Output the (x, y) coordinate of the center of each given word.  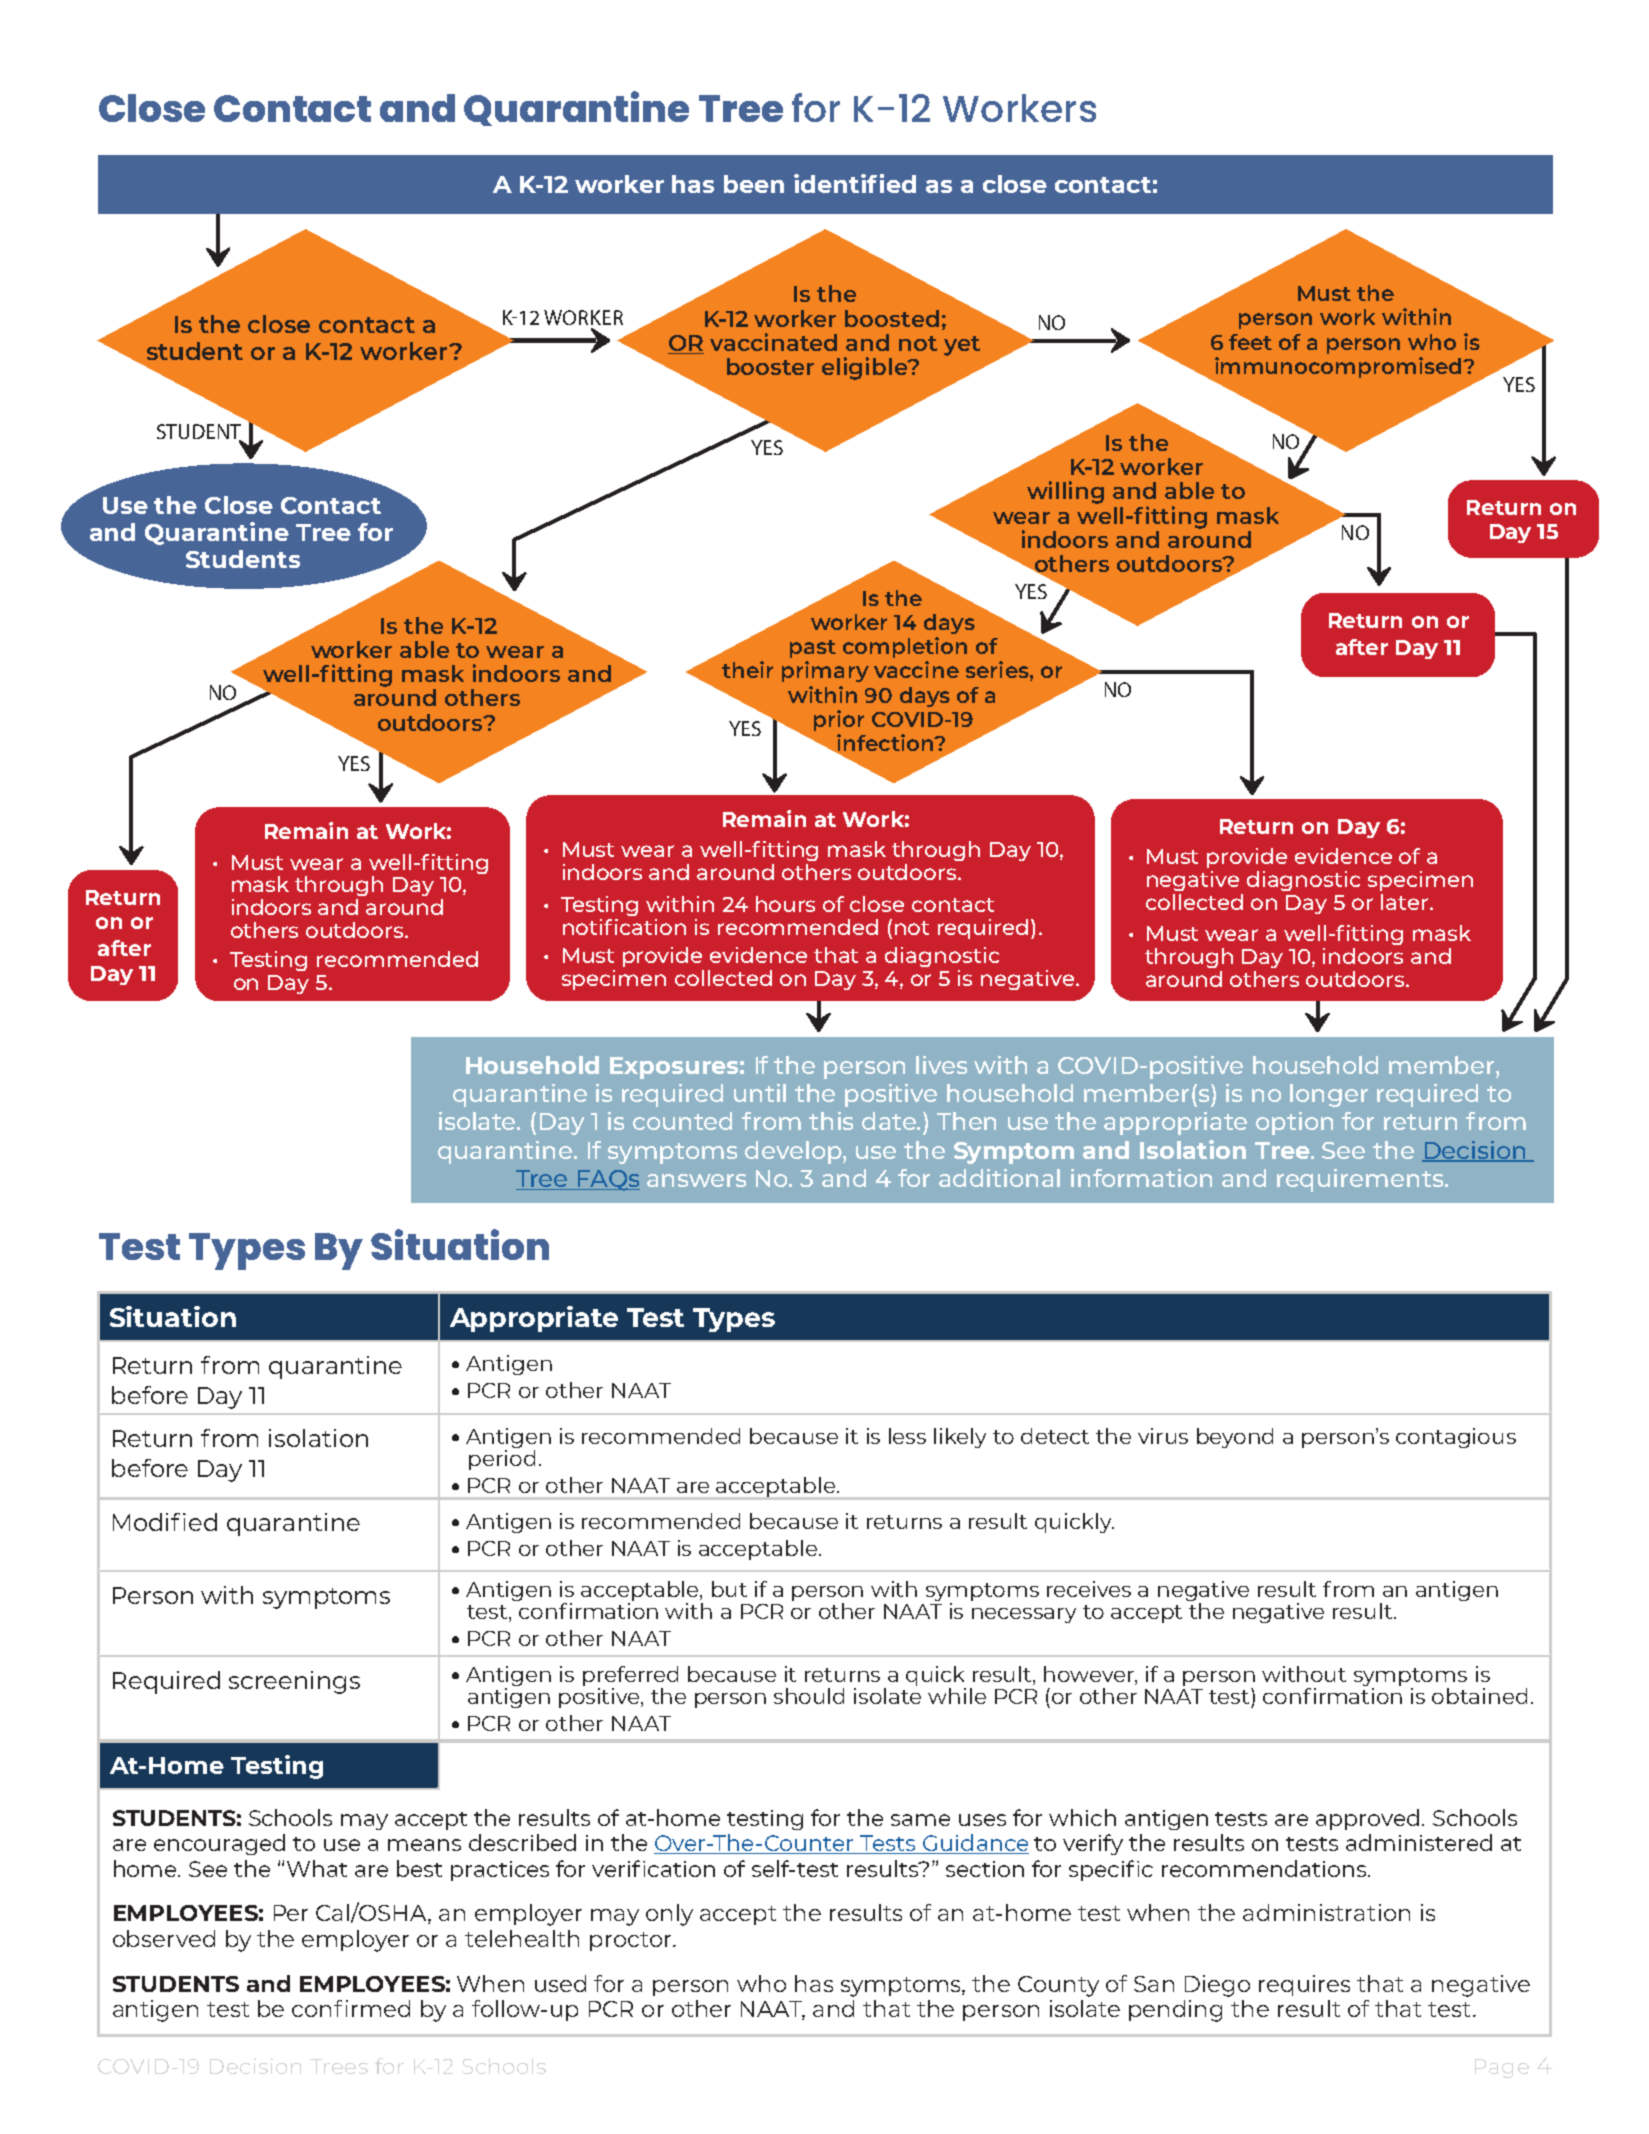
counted (682, 1121)
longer (1329, 1095)
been (754, 184)
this (831, 1121)
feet (1250, 342)
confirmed (351, 2008)
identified (855, 183)
